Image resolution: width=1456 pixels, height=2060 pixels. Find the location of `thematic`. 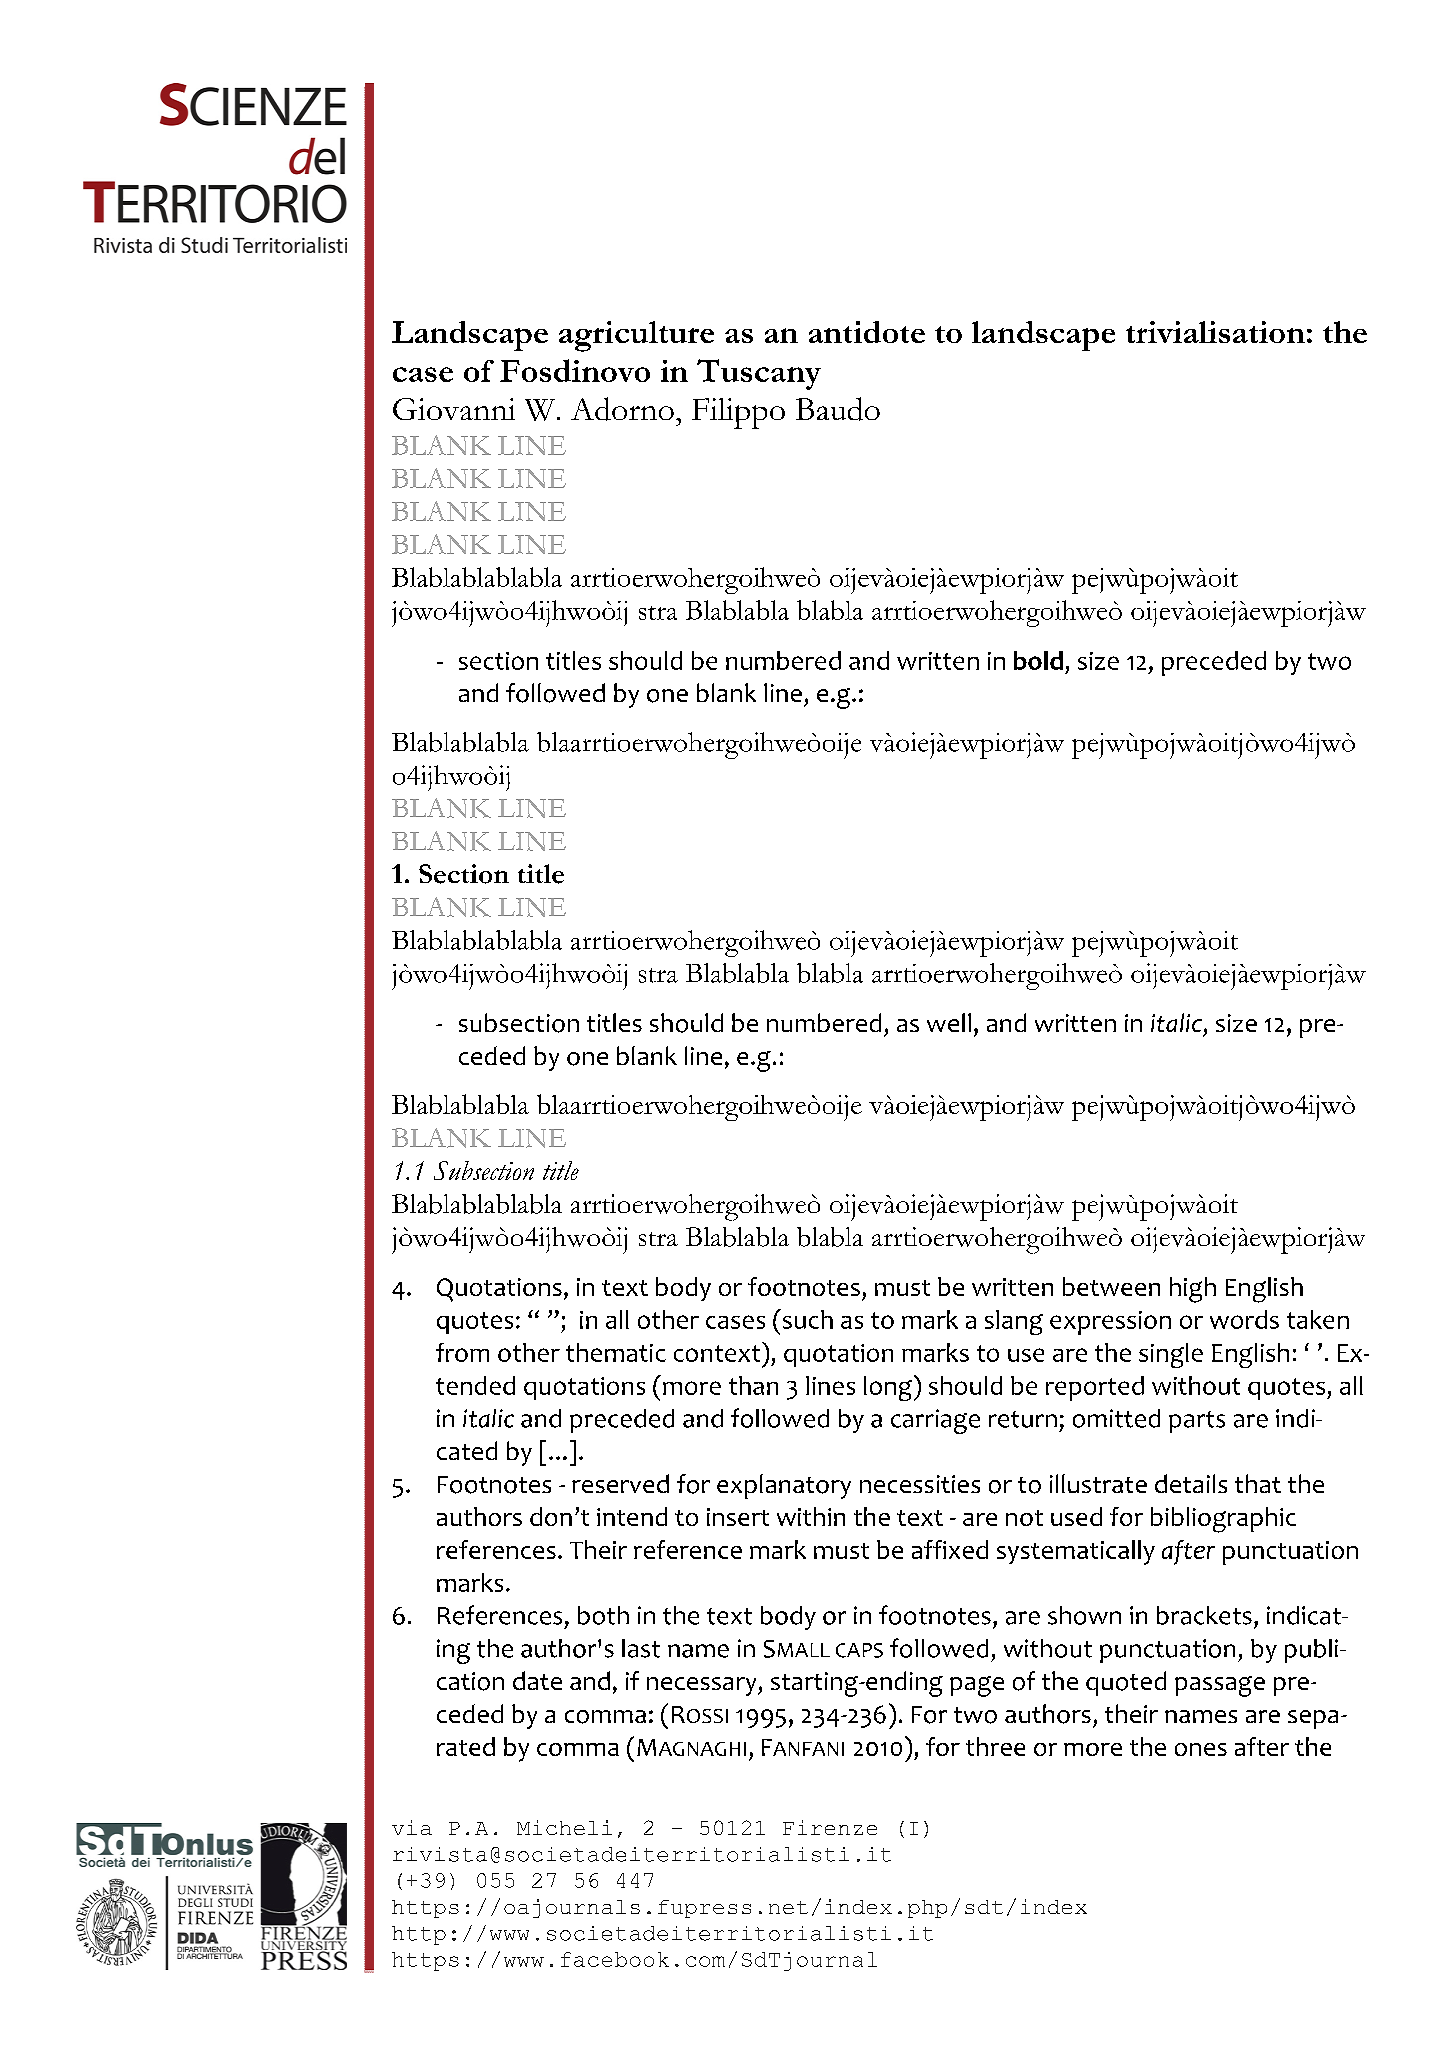

thematic is located at coordinates (616, 1352).
